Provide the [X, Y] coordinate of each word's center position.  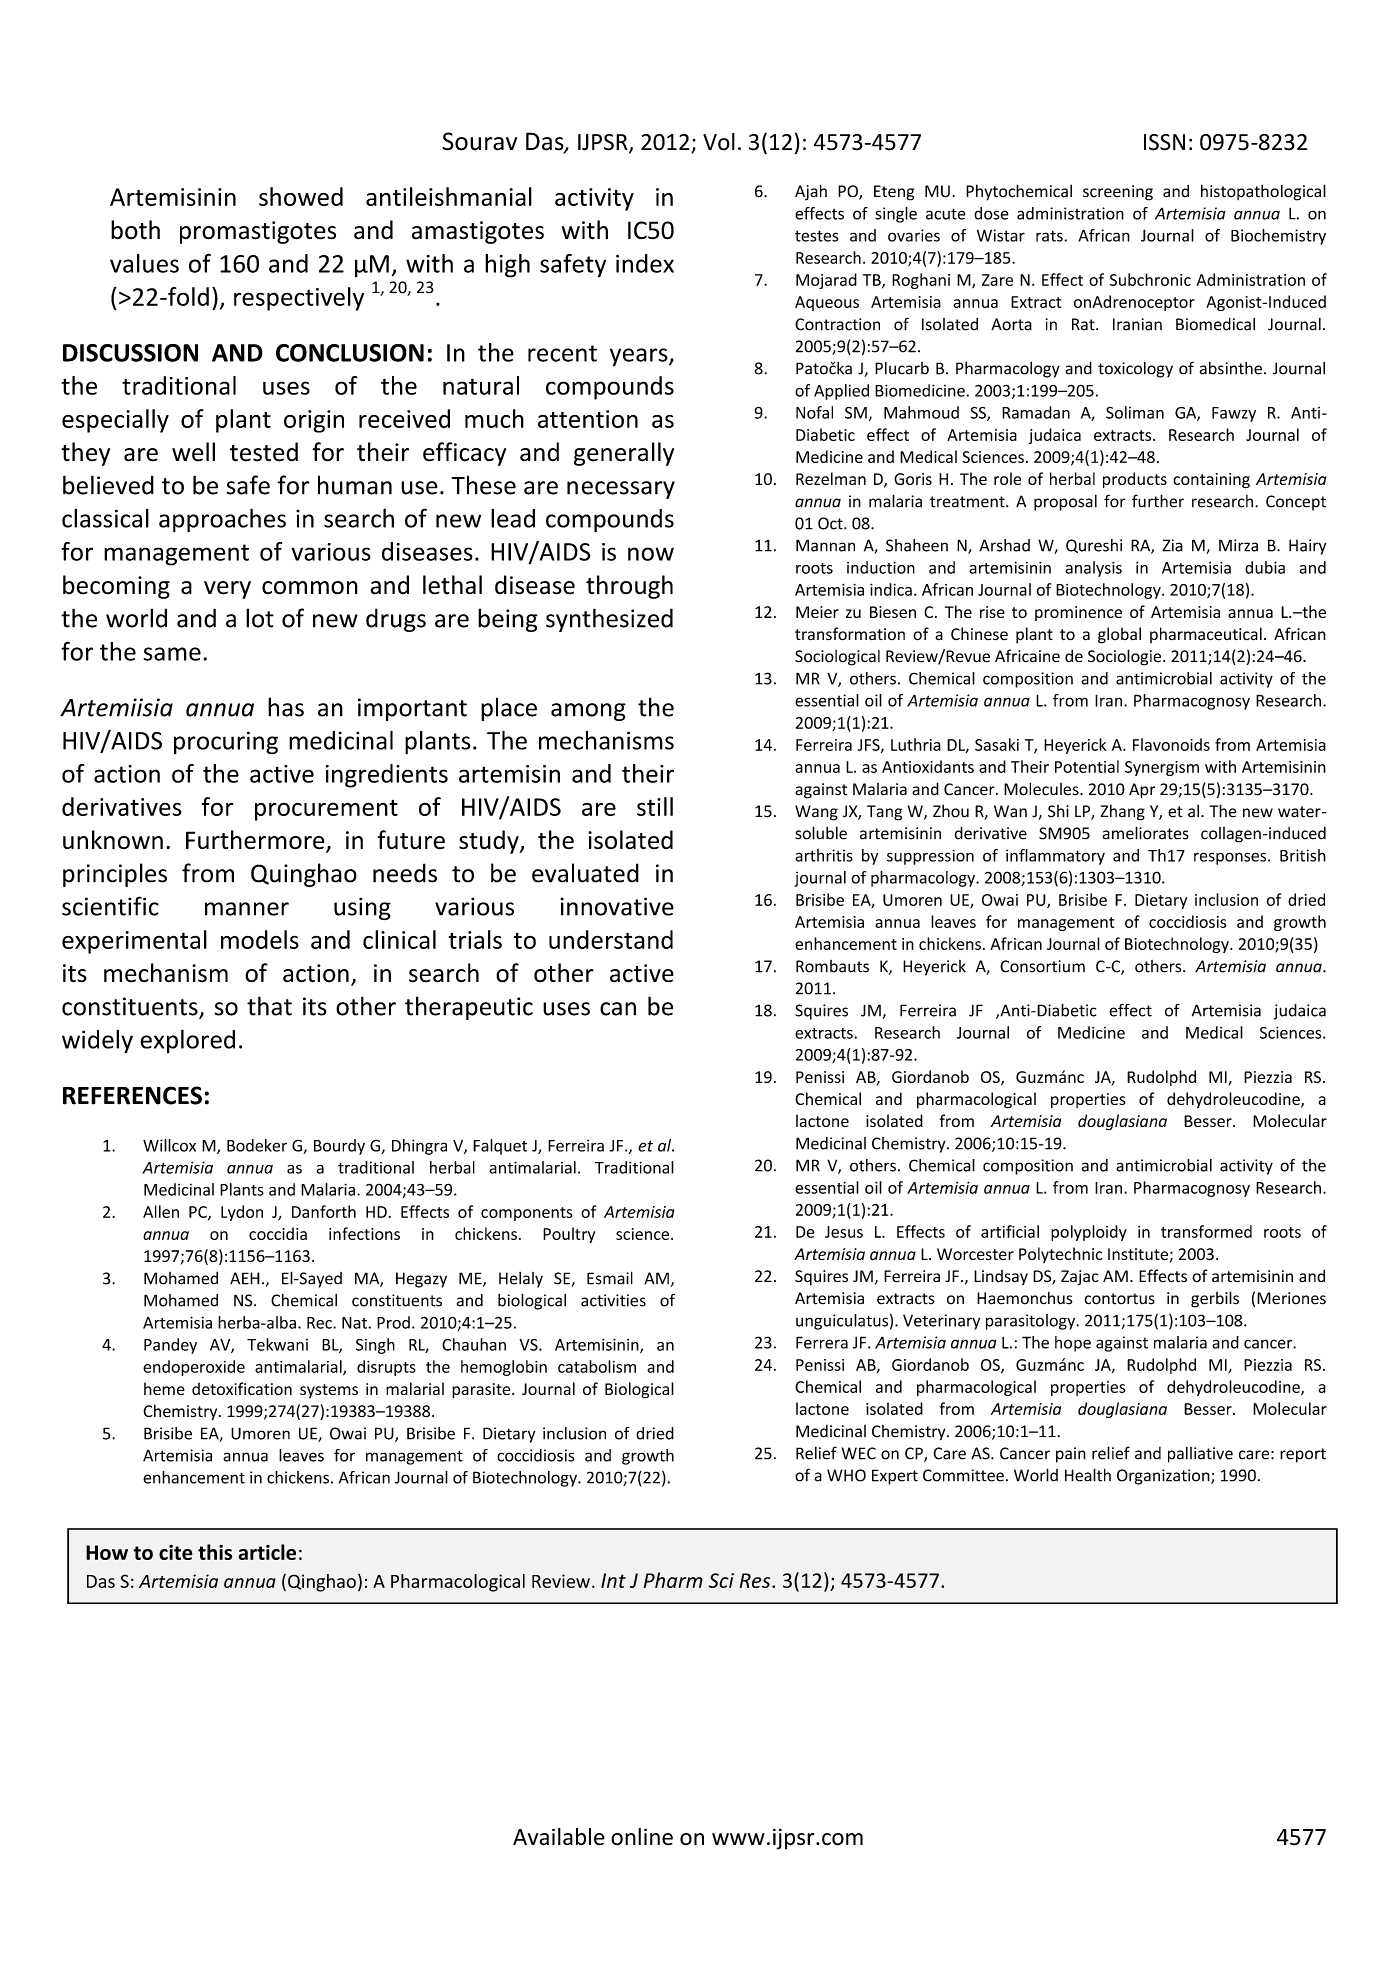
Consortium [1042, 966]
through [629, 587]
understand [611, 939]
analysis [1093, 569]
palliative [1200, 1455]
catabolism [597, 1366]
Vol [719, 142]
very [227, 590]
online [642, 1836]
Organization [1164, 1477]
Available [559, 1837]
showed [301, 196]
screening [1118, 193]
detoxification [242, 1388]
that [269, 1006]
